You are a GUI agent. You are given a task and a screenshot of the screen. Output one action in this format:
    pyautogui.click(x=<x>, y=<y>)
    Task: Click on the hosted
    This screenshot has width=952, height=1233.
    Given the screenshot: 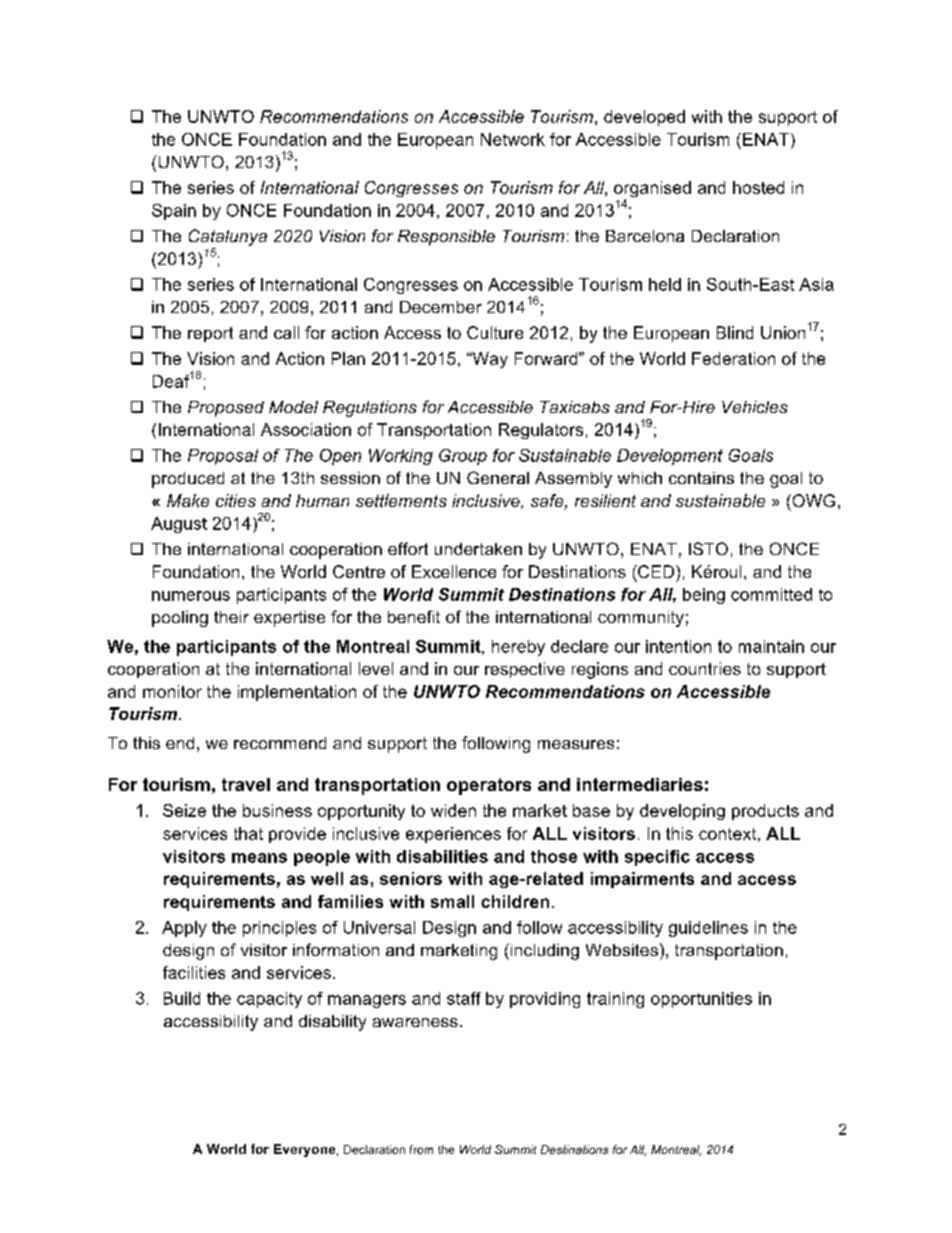 What is the action you would take?
    pyautogui.click(x=758, y=187)
